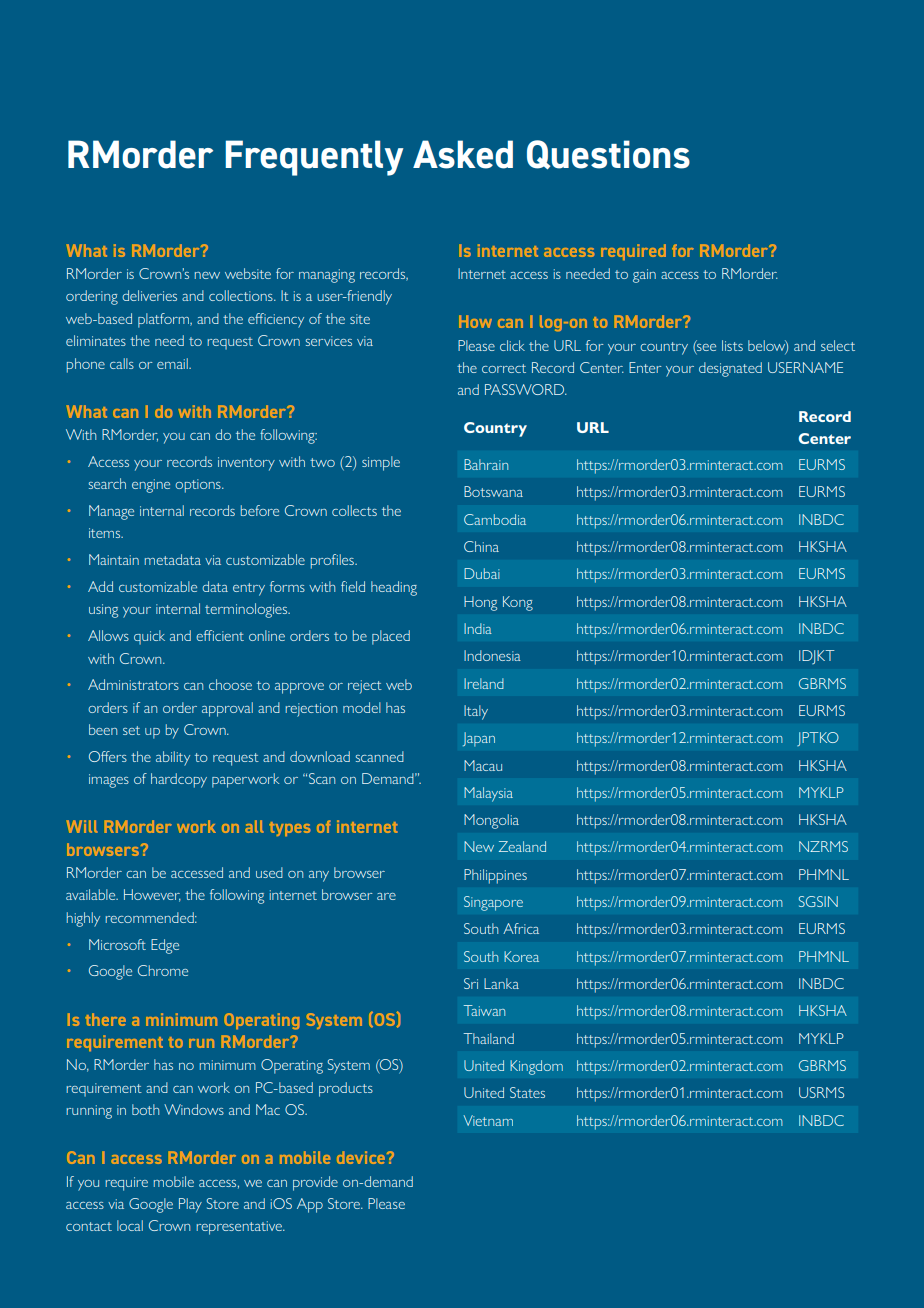 Image resolution: width=924 pixels, height=1308 pixels. Describe the element at coordinates (484, 683) in the screenshot. I see `Ireland` at that location.
